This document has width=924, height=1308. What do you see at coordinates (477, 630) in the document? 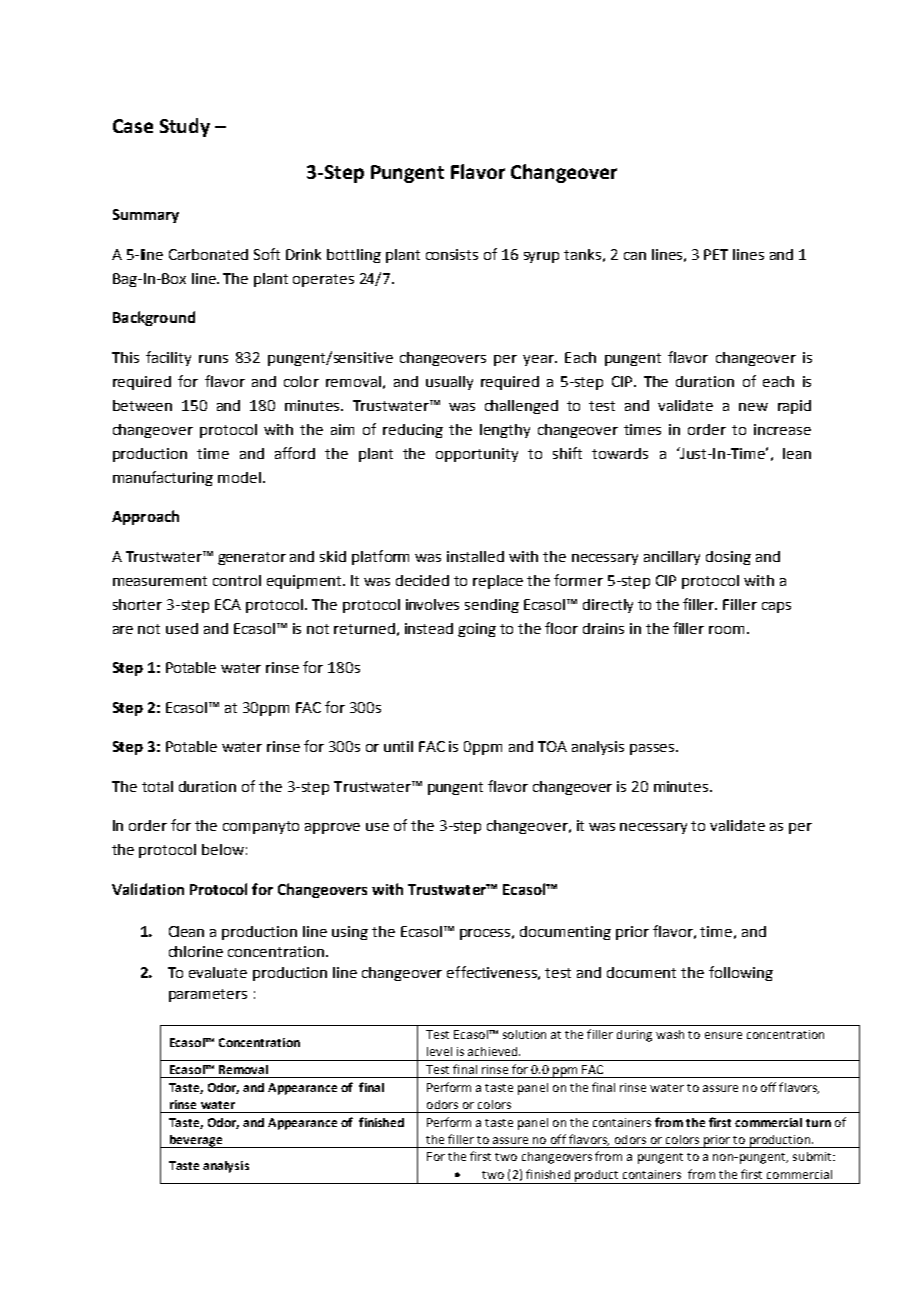
I see `going` at bounding box center [477, 630].
